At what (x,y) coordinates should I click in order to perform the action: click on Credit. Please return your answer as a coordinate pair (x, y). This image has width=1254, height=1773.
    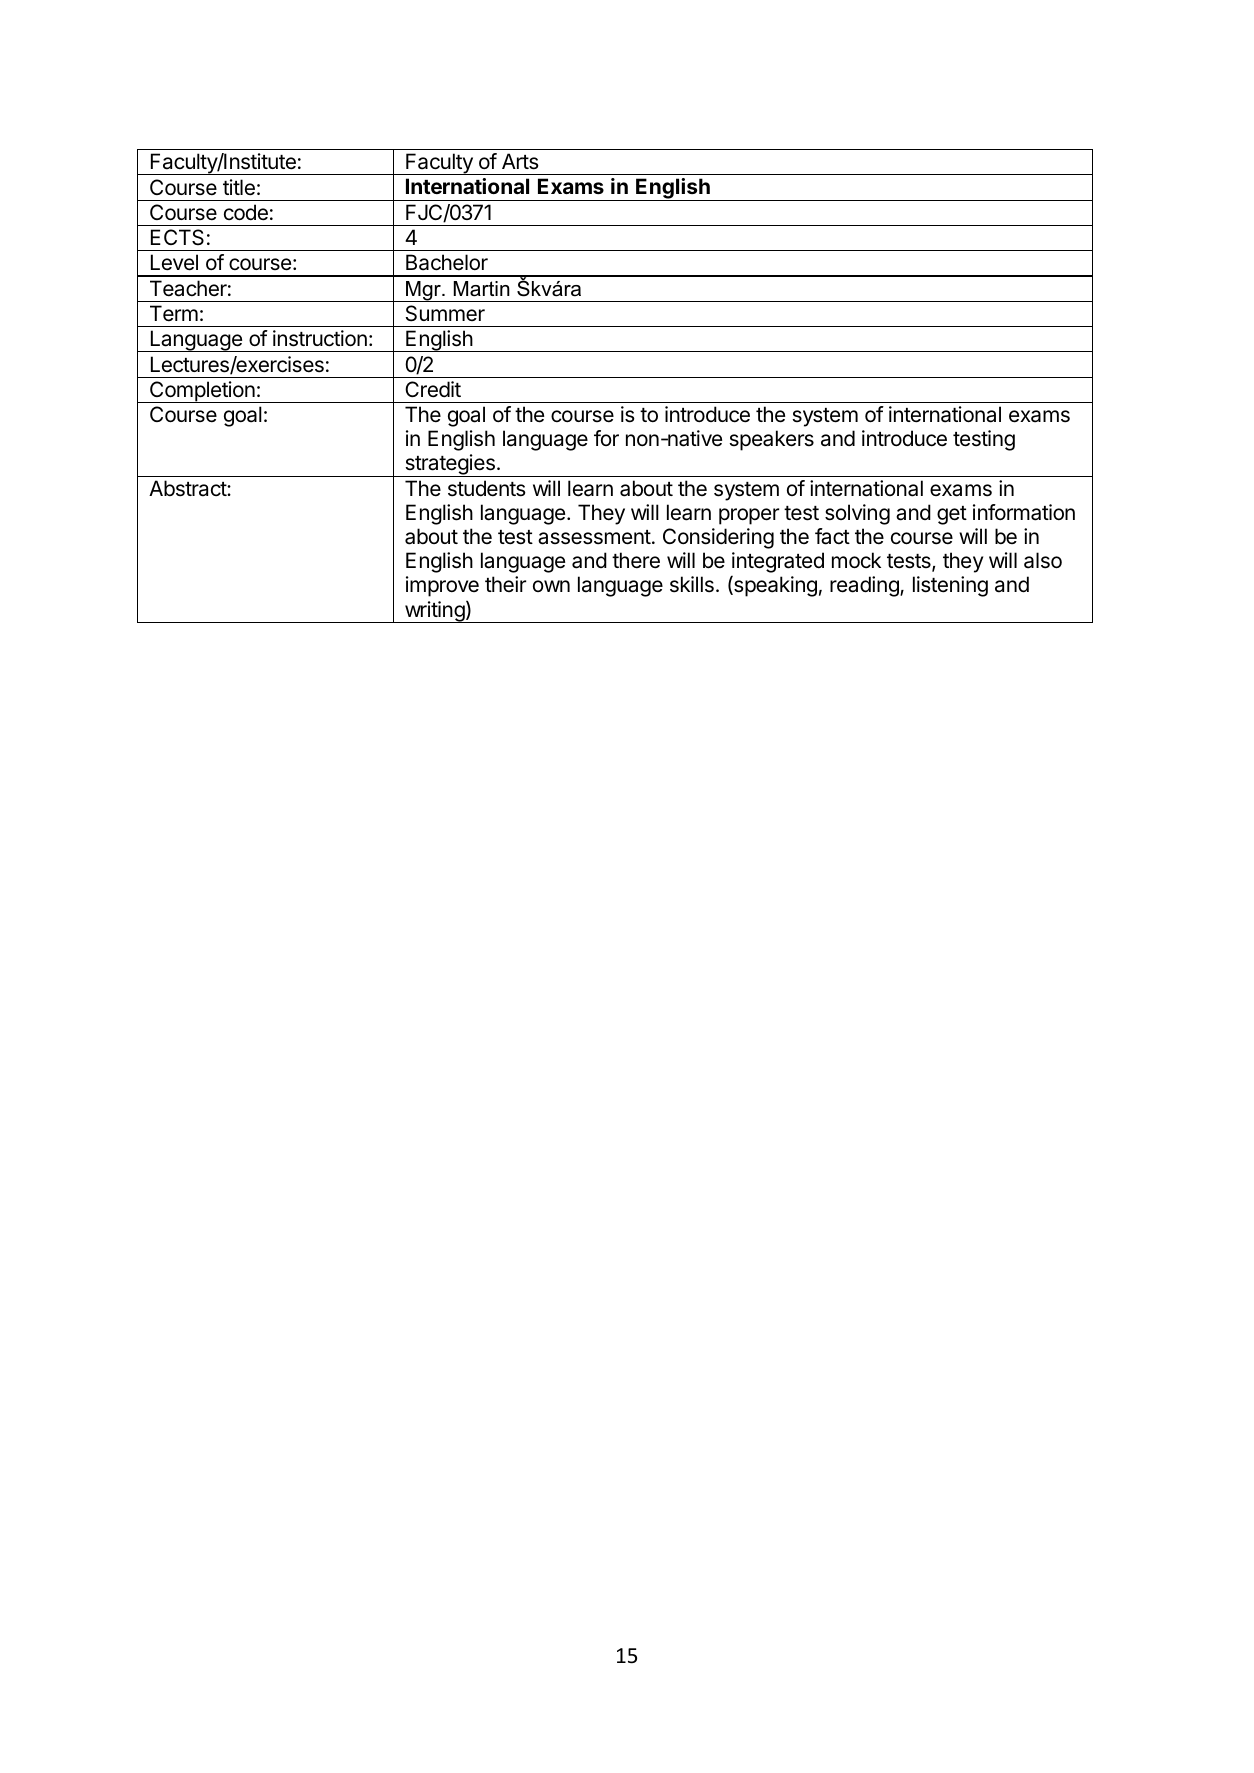
    Looking at the image, I should click on (433, 389).
